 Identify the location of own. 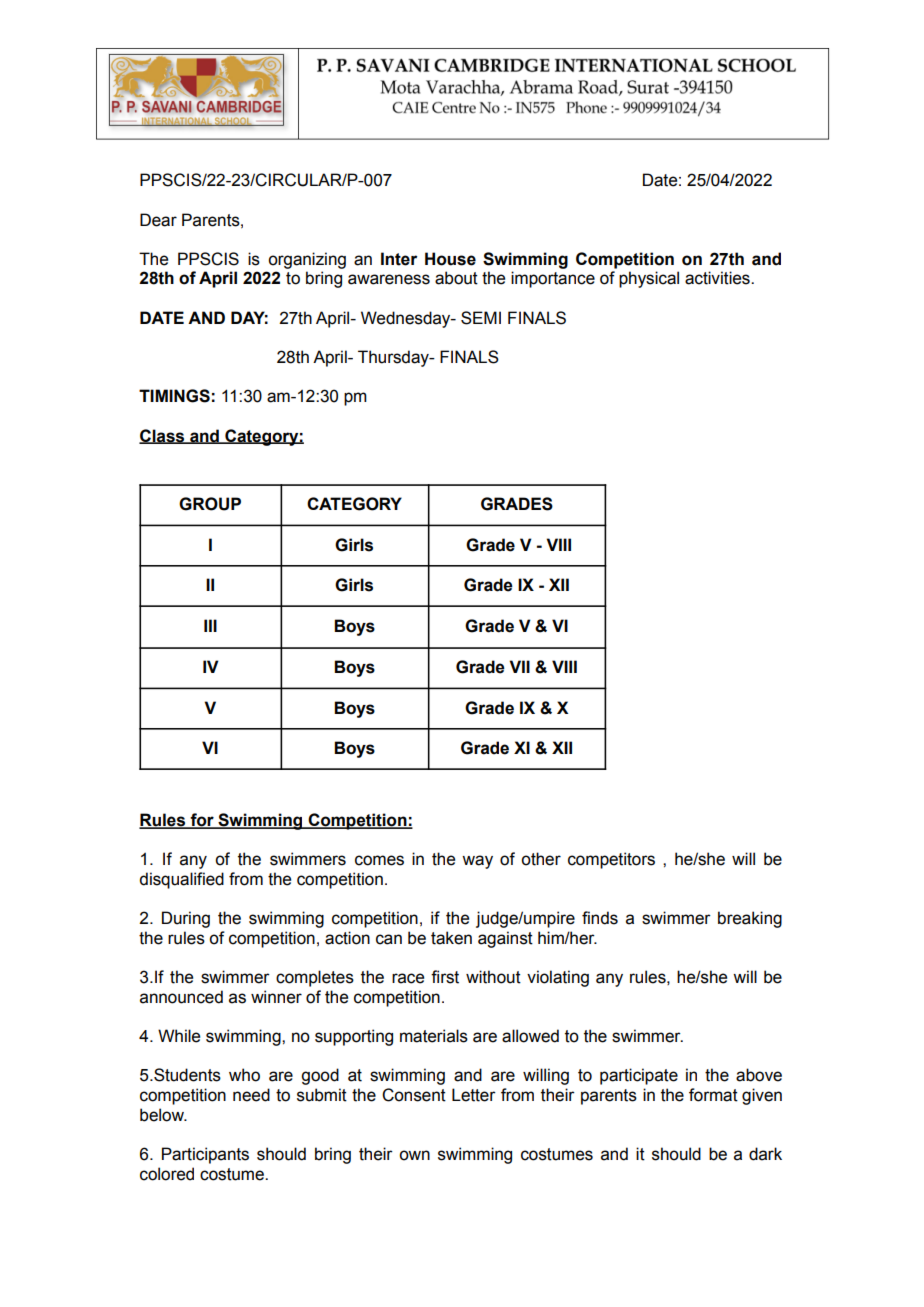
(414, 1155).
